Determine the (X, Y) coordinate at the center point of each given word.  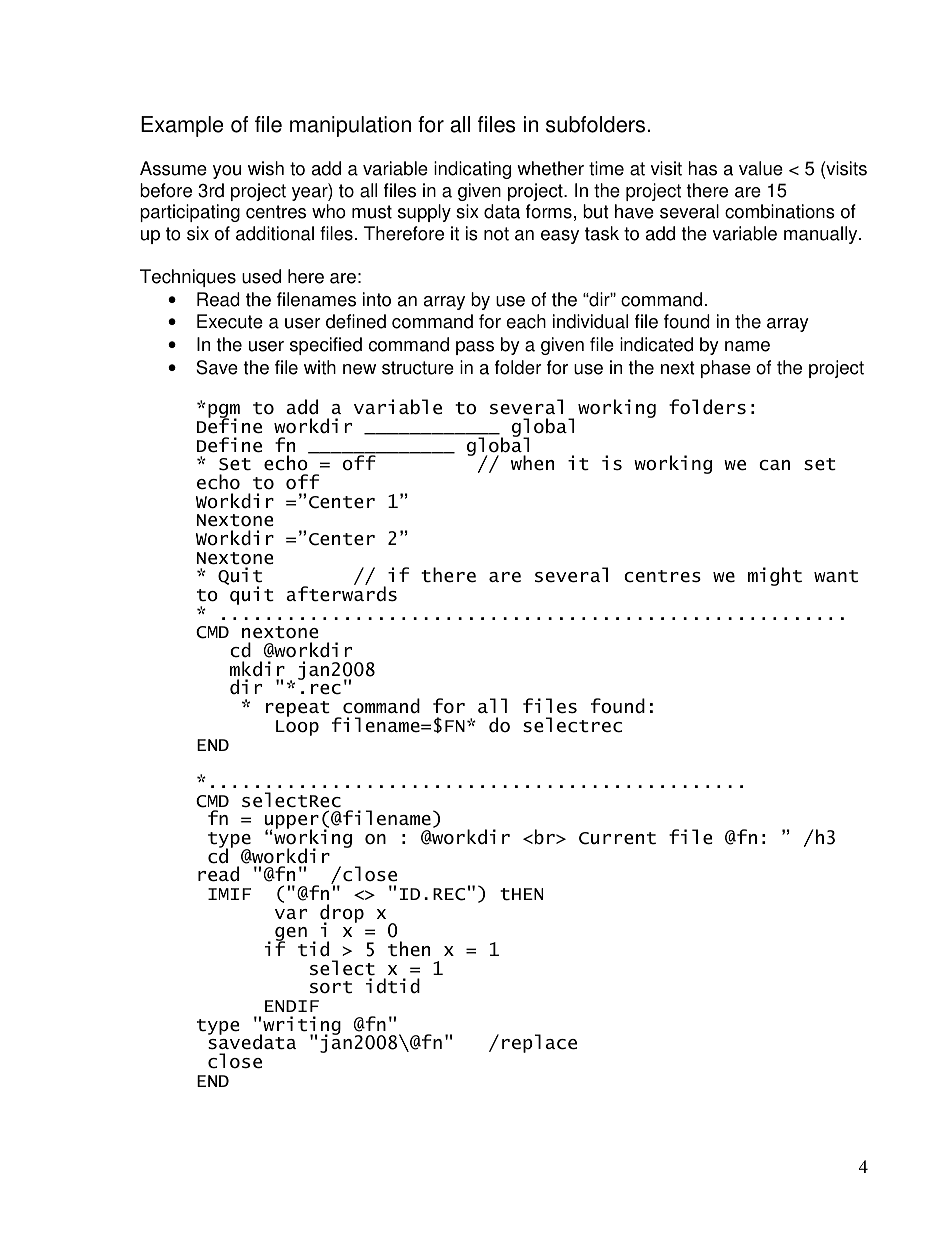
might (775, 576)
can (774, 465)
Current (617, 838)
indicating (472, 170)
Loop (297, 728)
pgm (224, 412)
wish (266, 168)
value (761, 168)
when (532, 463)
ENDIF (292, 1006)
